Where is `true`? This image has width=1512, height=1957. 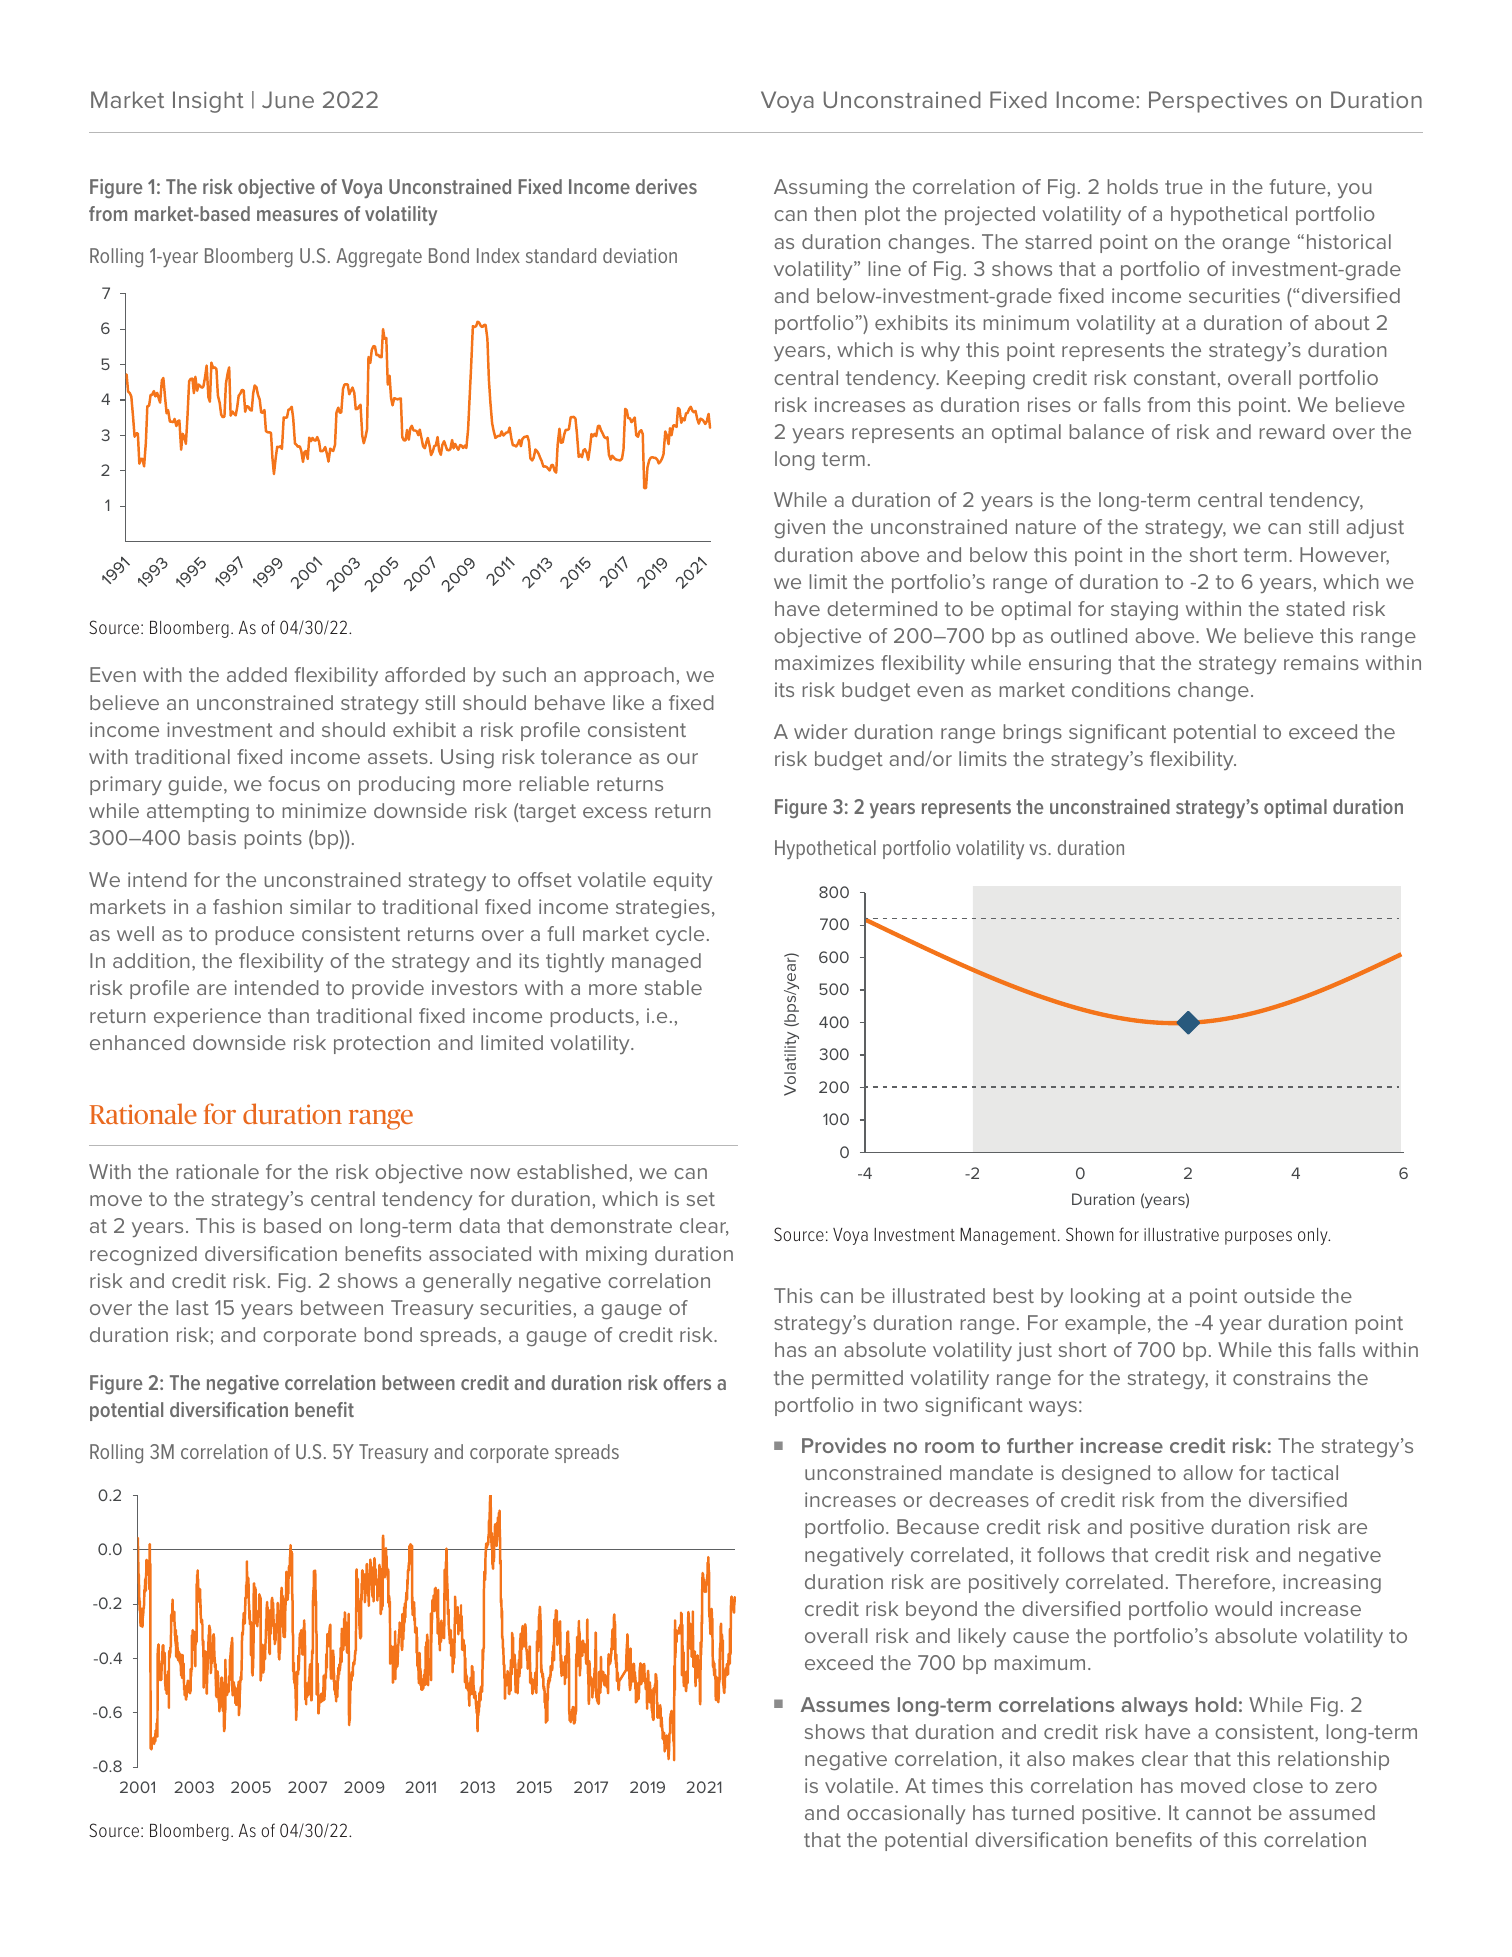
true is located at coordinates (1184, 187).
